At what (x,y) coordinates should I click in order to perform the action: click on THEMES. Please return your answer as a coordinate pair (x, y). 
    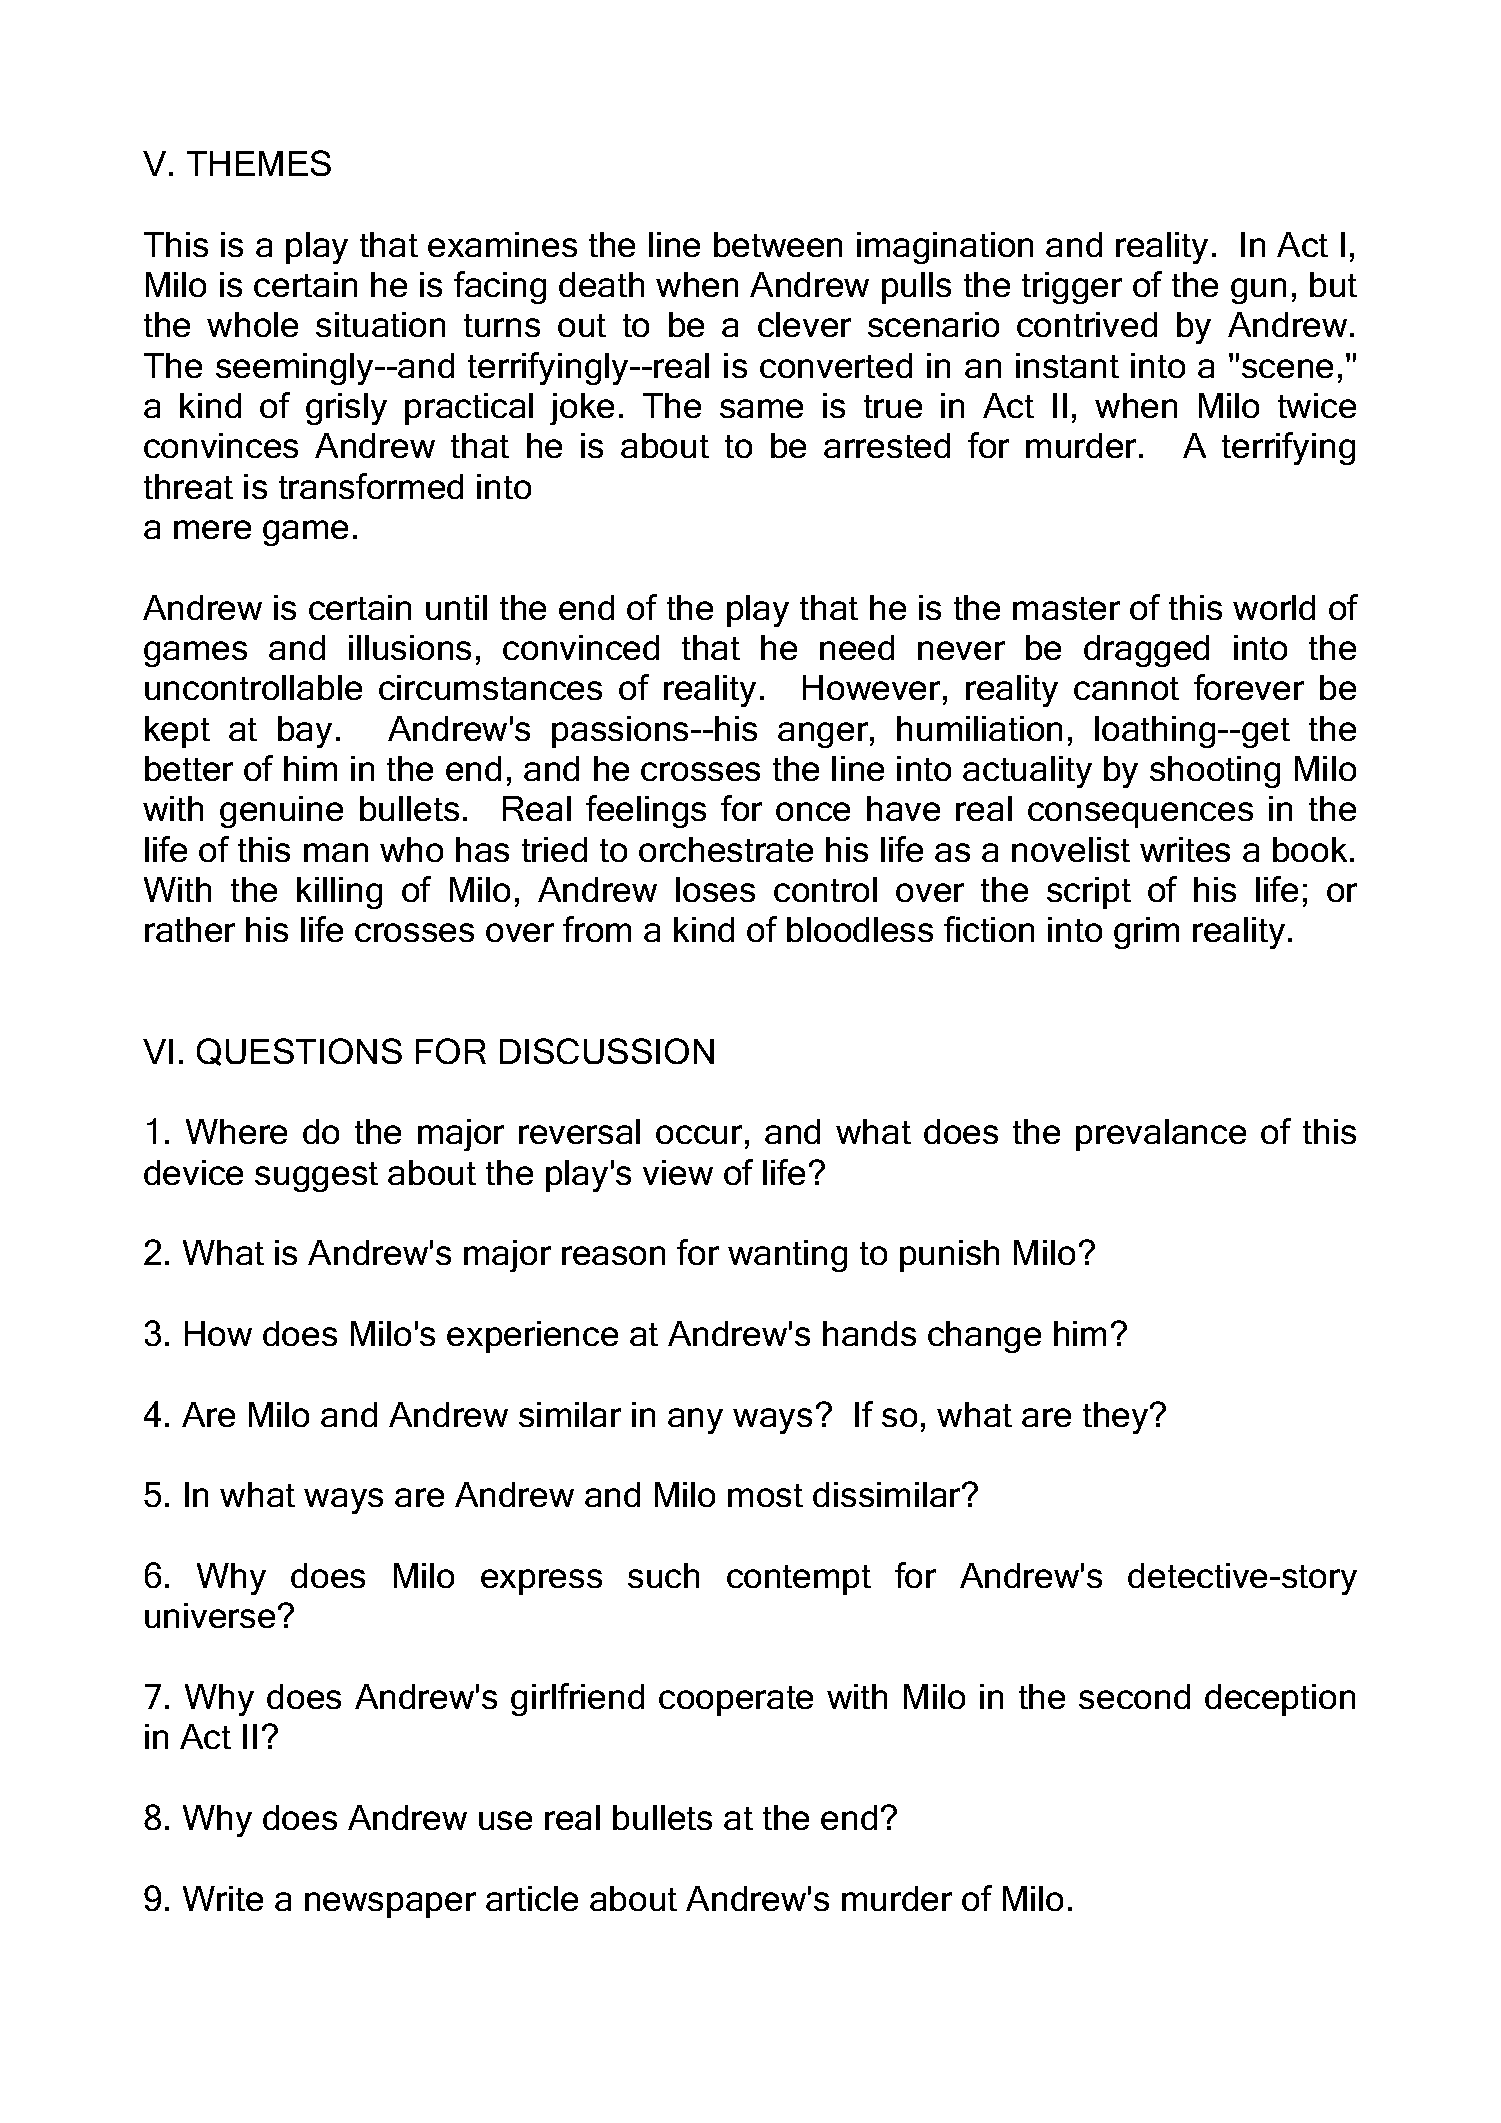
    Looking at the image, I should click on (259, 163).
